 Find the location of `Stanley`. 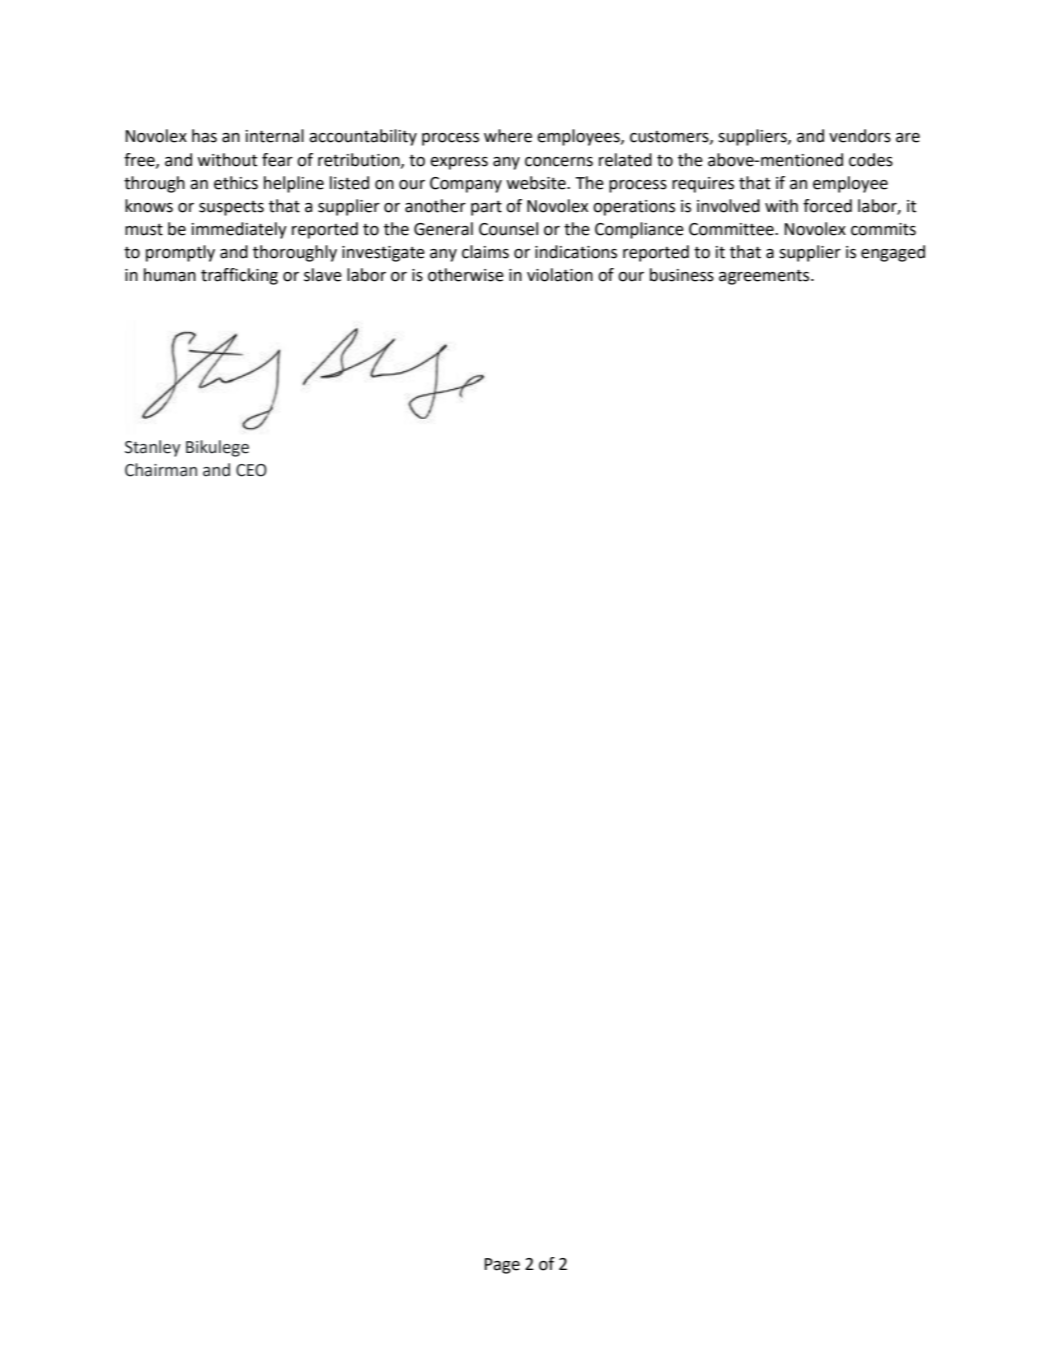

Stanley is located at coordinates (153, 448).
